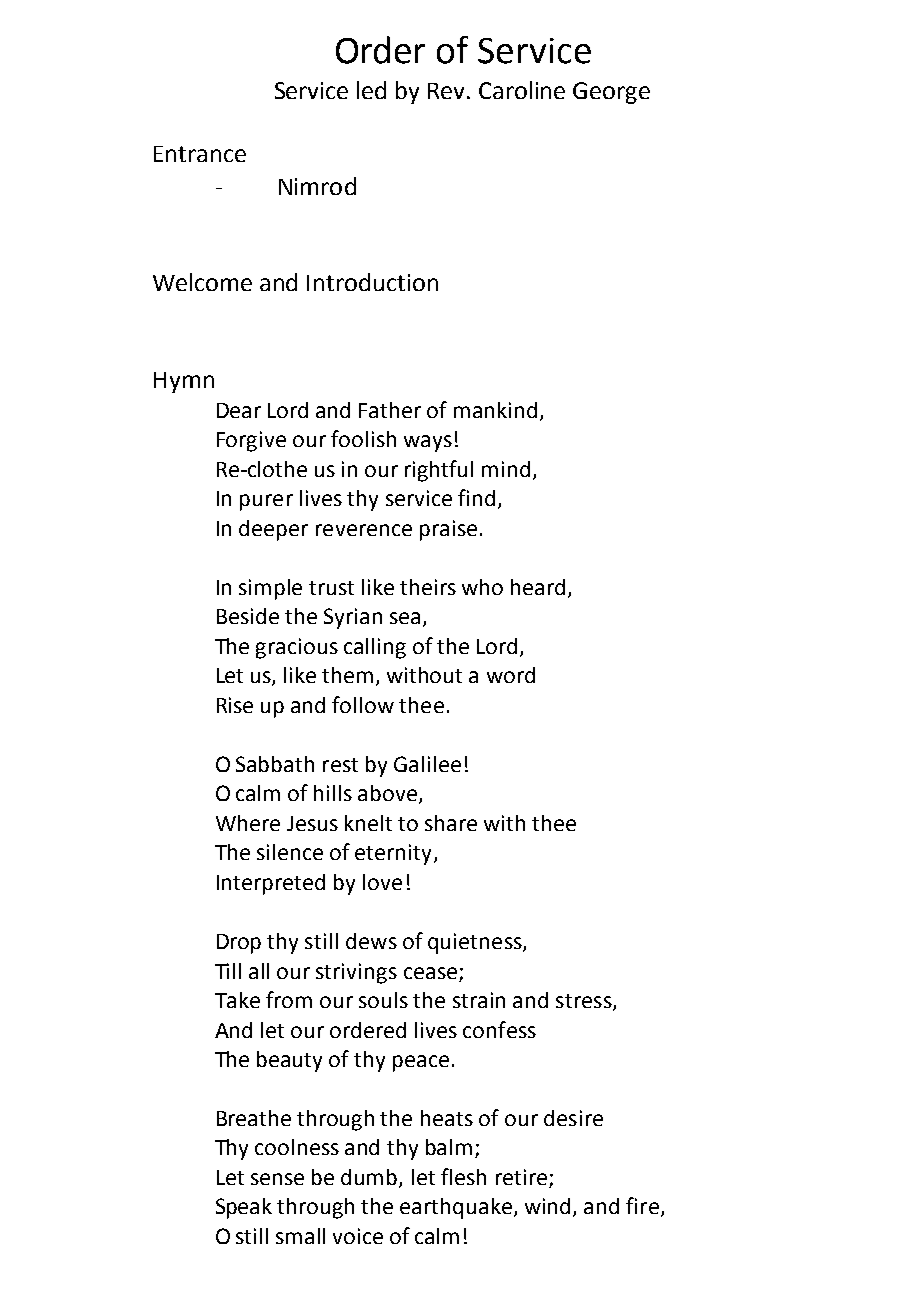 Image resolution: width=924 pixels, height=1308 pixels. Describe the element at coordinates (200, 154) in the screenshot. I see `Entrance` at that location.
